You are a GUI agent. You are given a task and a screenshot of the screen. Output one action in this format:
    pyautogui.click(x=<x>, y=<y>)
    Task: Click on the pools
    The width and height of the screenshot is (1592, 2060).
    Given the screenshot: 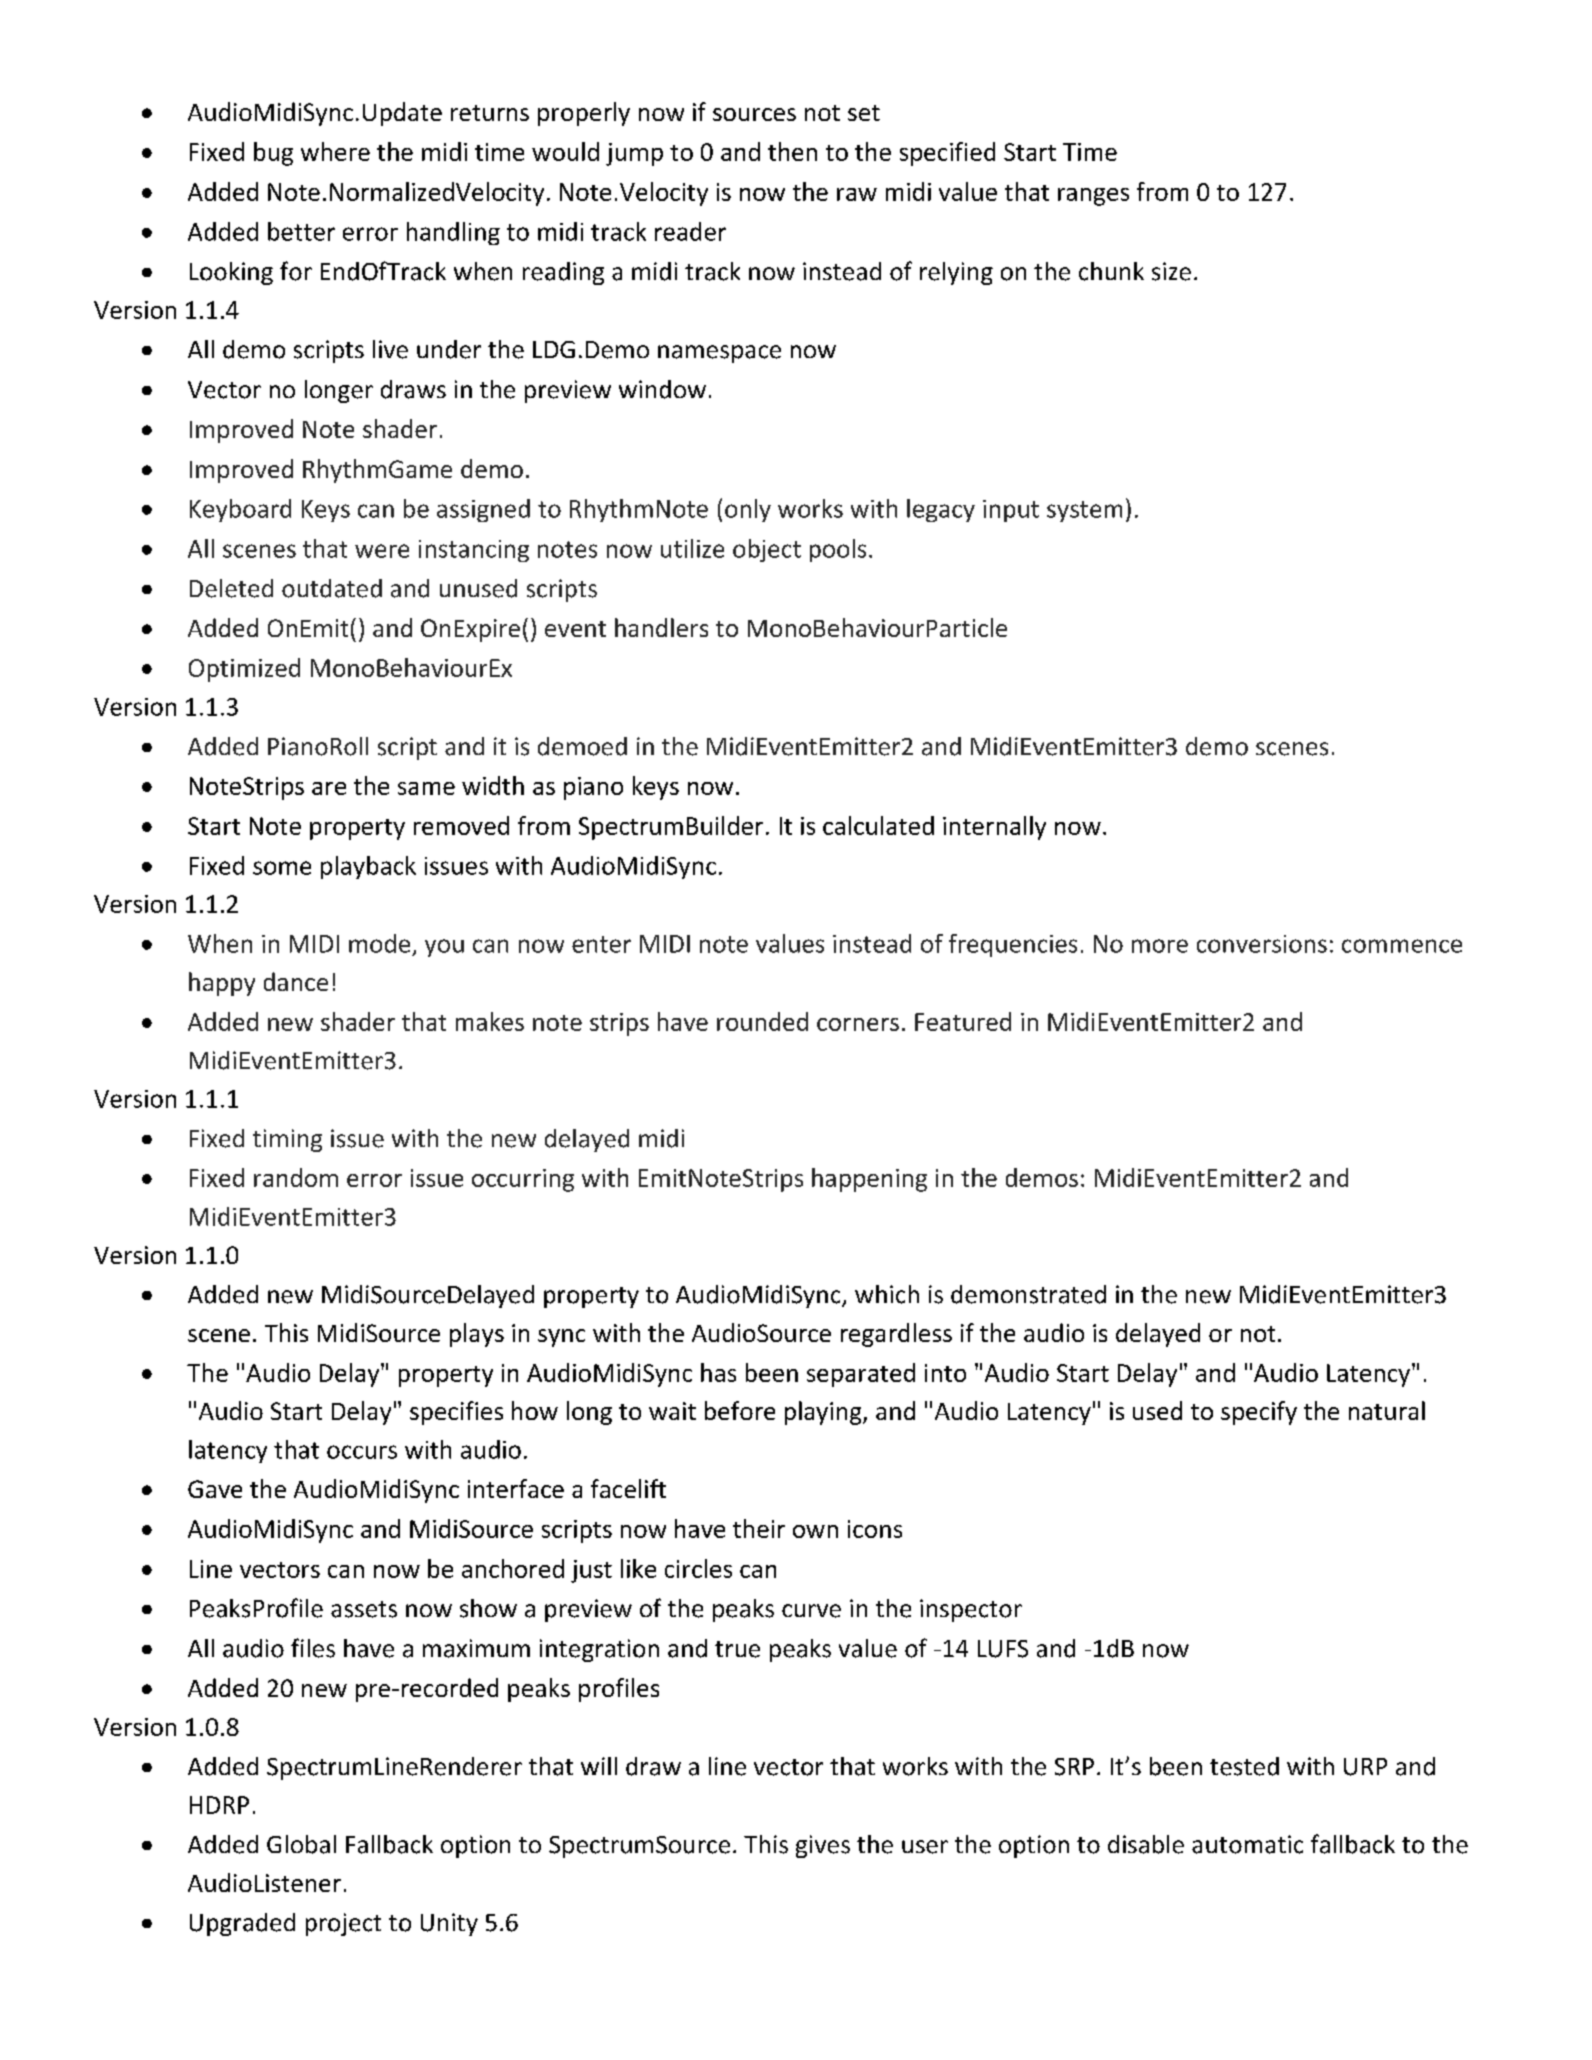 What is the action you would take?
    pyautogui.click(x=838, y=550)
